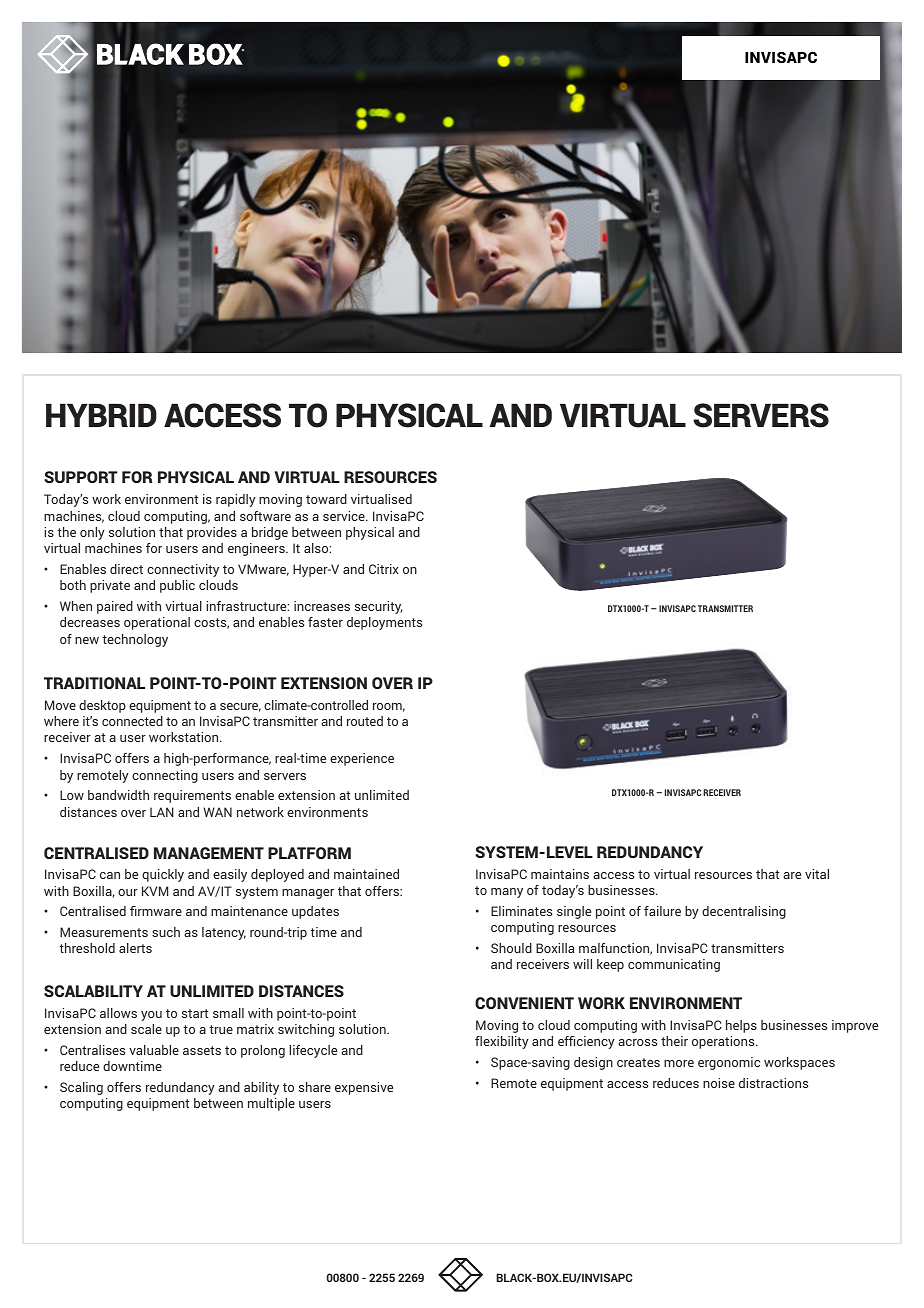 This screenshot has width=924, height=1308. I want to click on service, so click(345, 516).
